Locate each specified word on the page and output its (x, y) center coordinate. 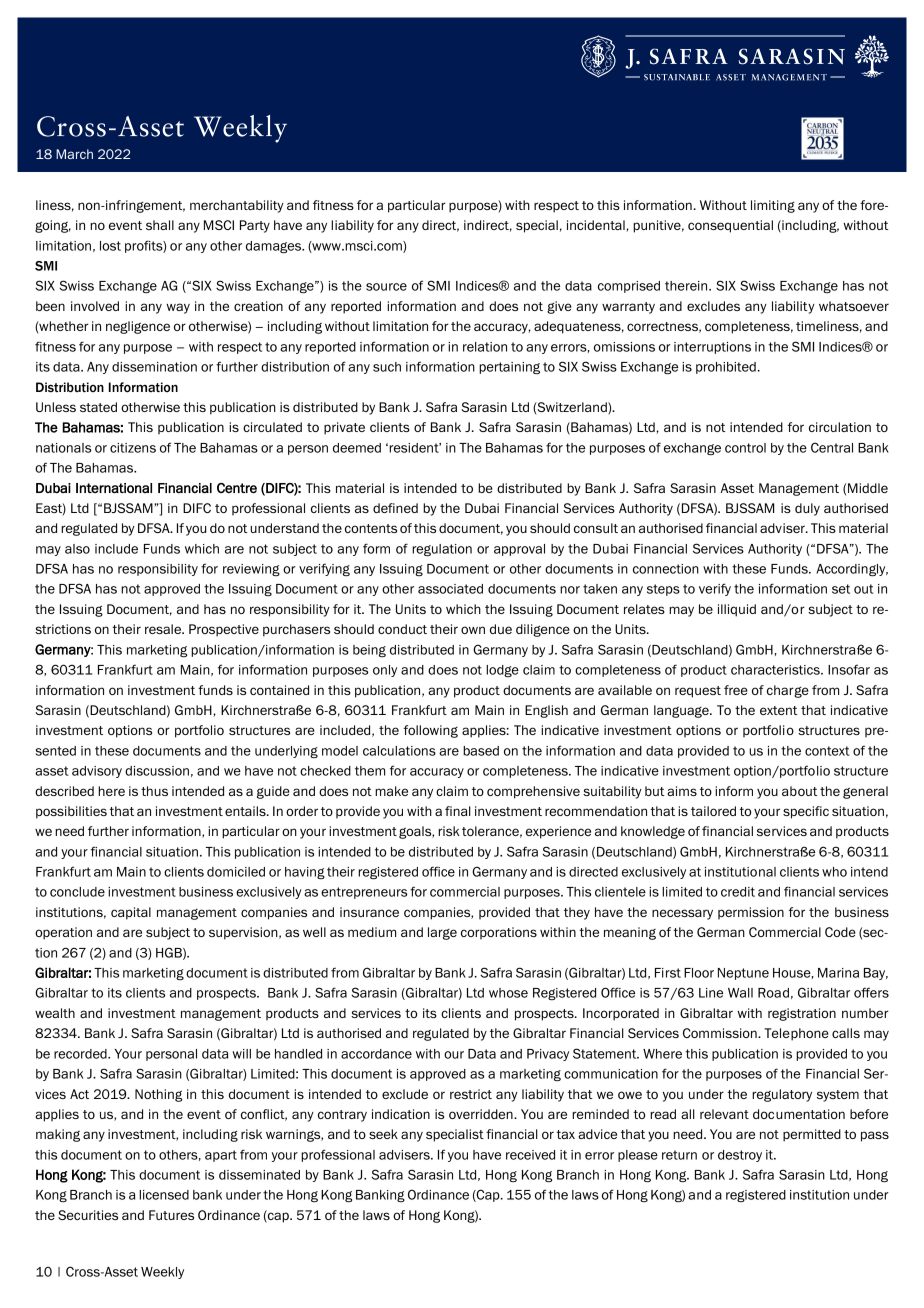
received (530, 1155)
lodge (502, 671)
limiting (773, 206)
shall (160, 225)
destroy (740, 1156)
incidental (596, 225)
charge (788, 691)
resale (164, 629)
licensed (164, 1195)
